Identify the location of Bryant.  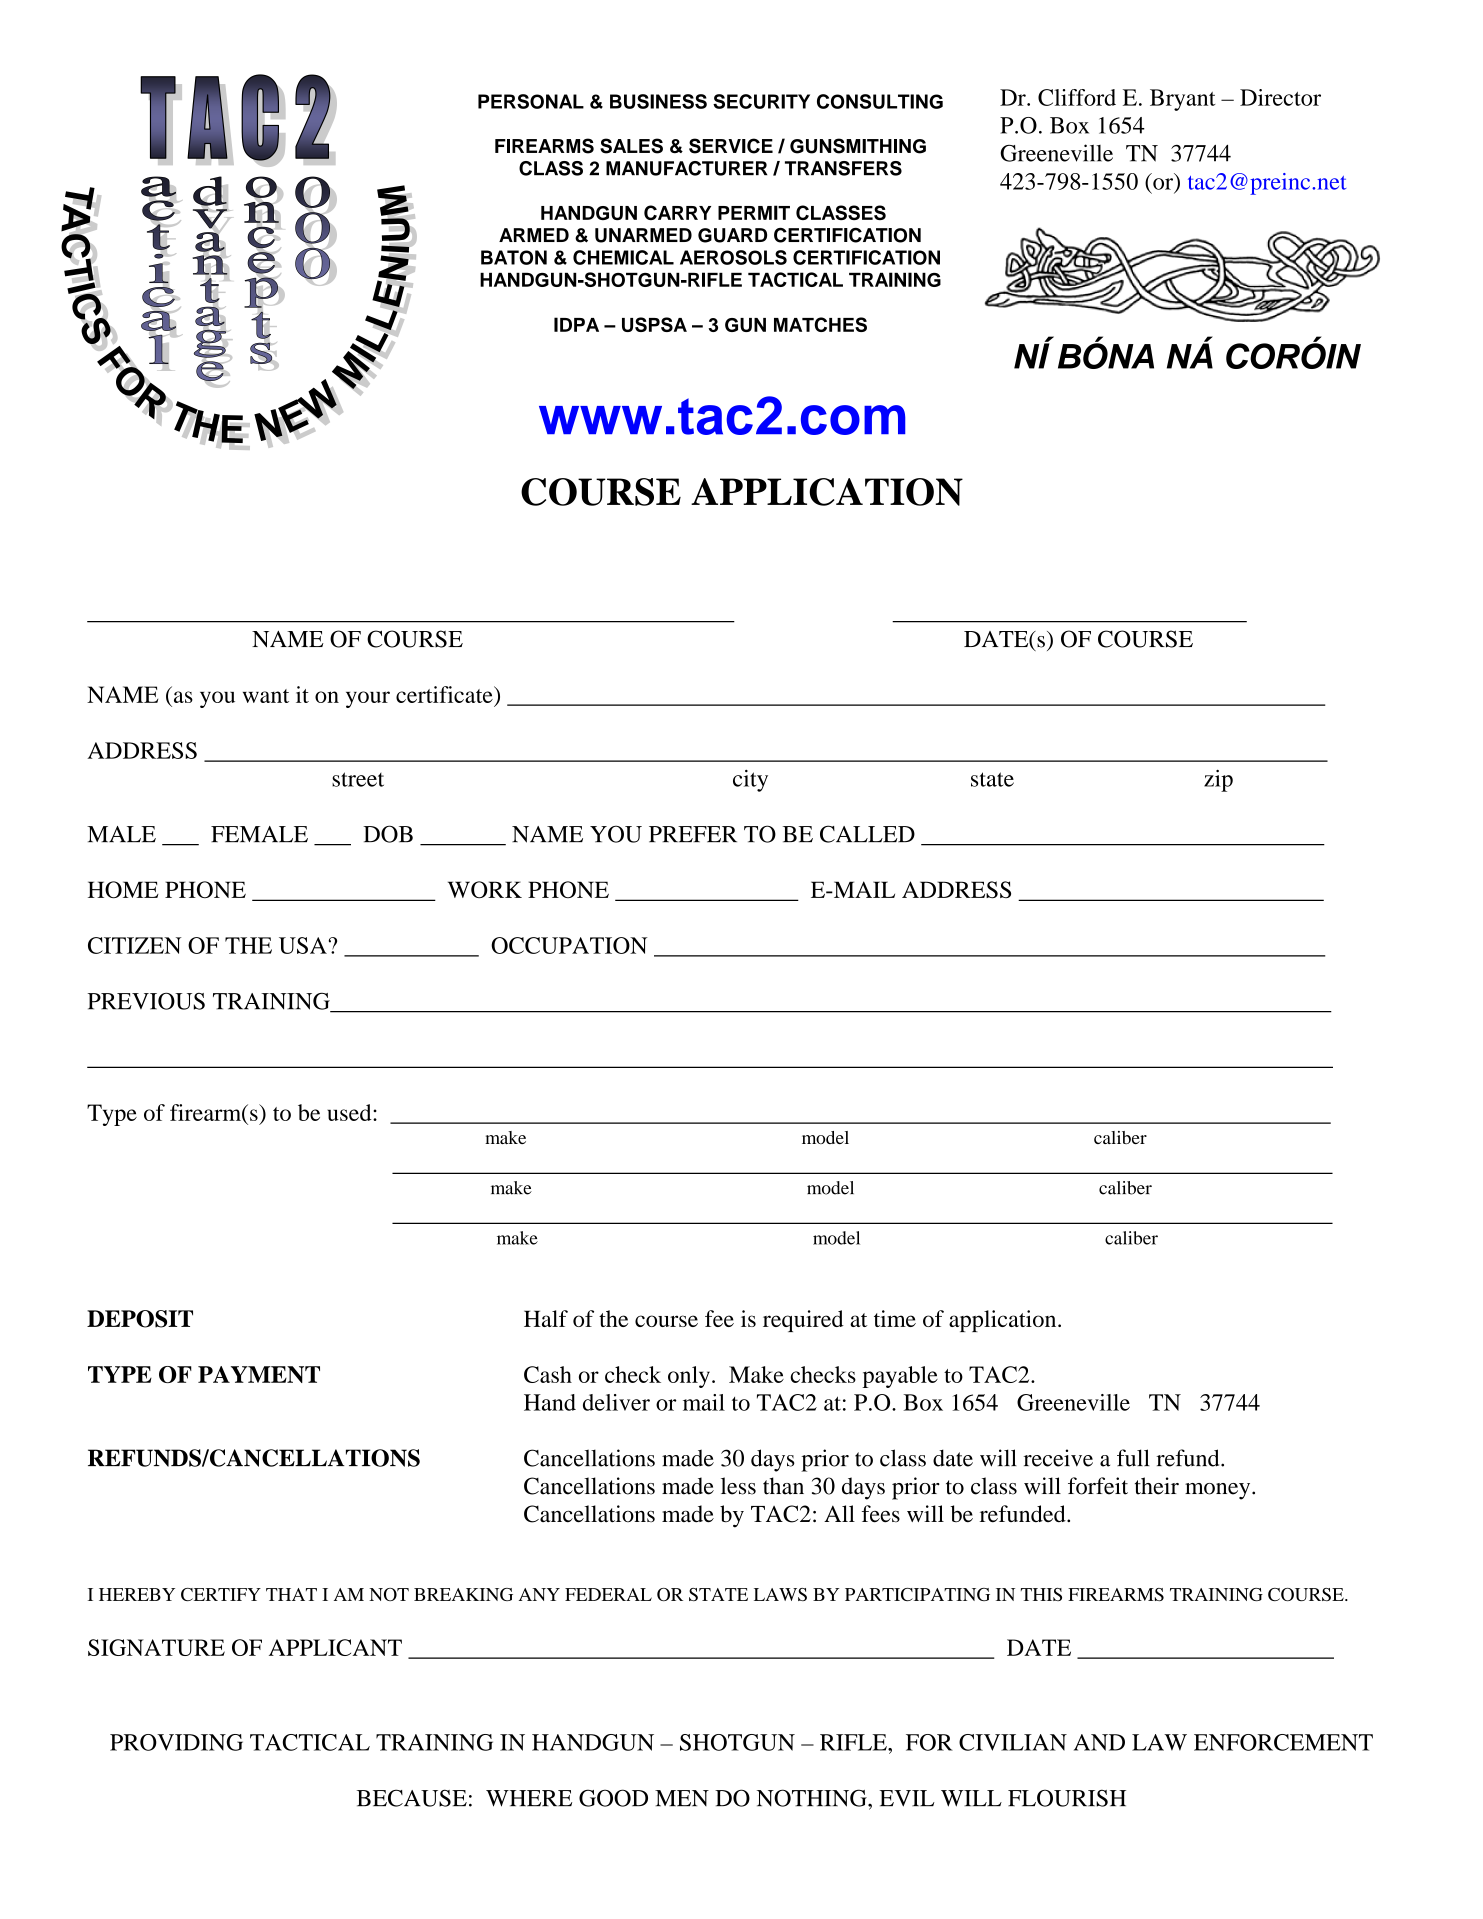
(1183, 100).
